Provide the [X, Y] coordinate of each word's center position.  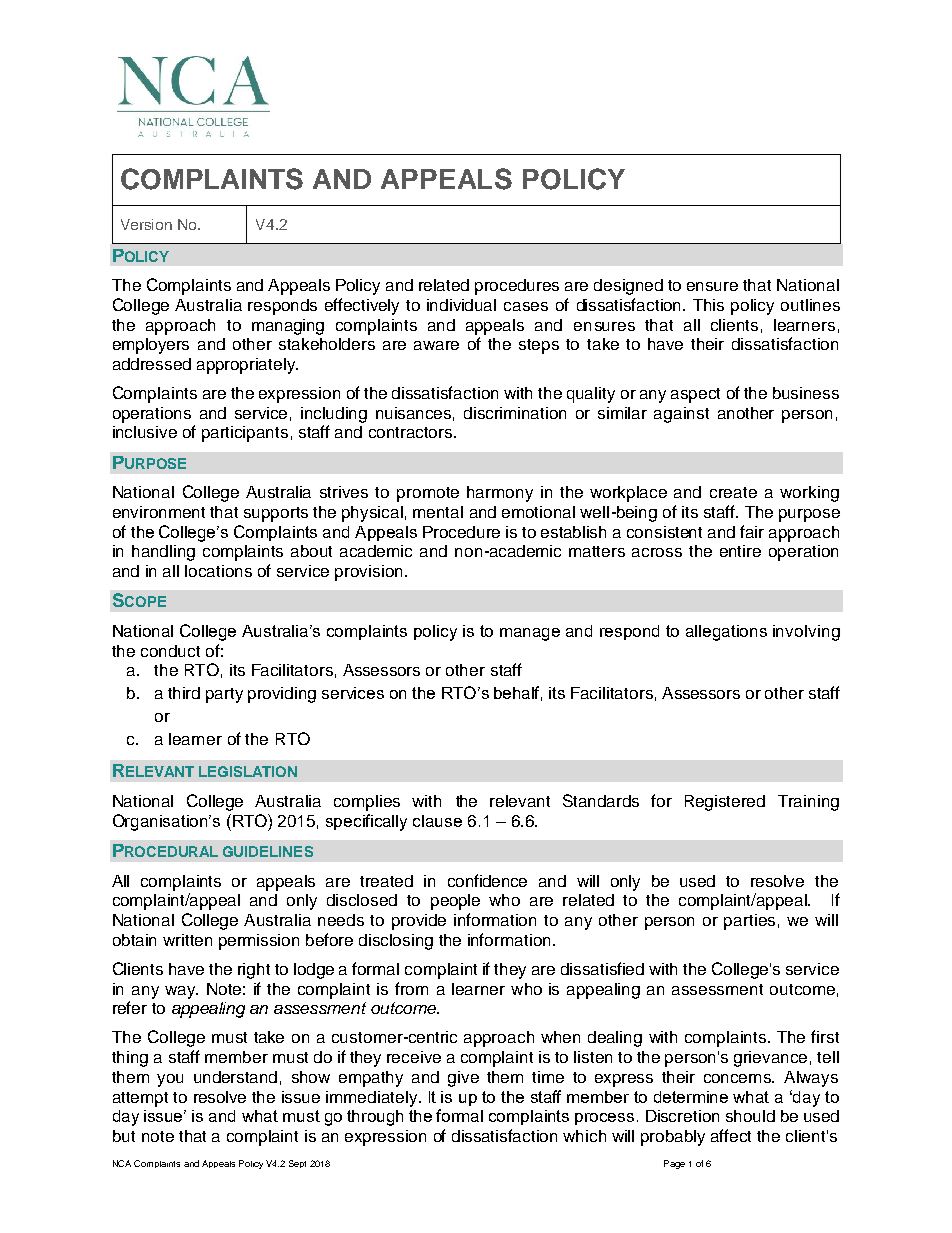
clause [437, 821]
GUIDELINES [268, 851]
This [708, 305]
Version [146, 224]
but [124, 1136]
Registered [725, 803]
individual [461, 305]
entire [740, 551]
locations [218, 571]
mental [438, 512]
